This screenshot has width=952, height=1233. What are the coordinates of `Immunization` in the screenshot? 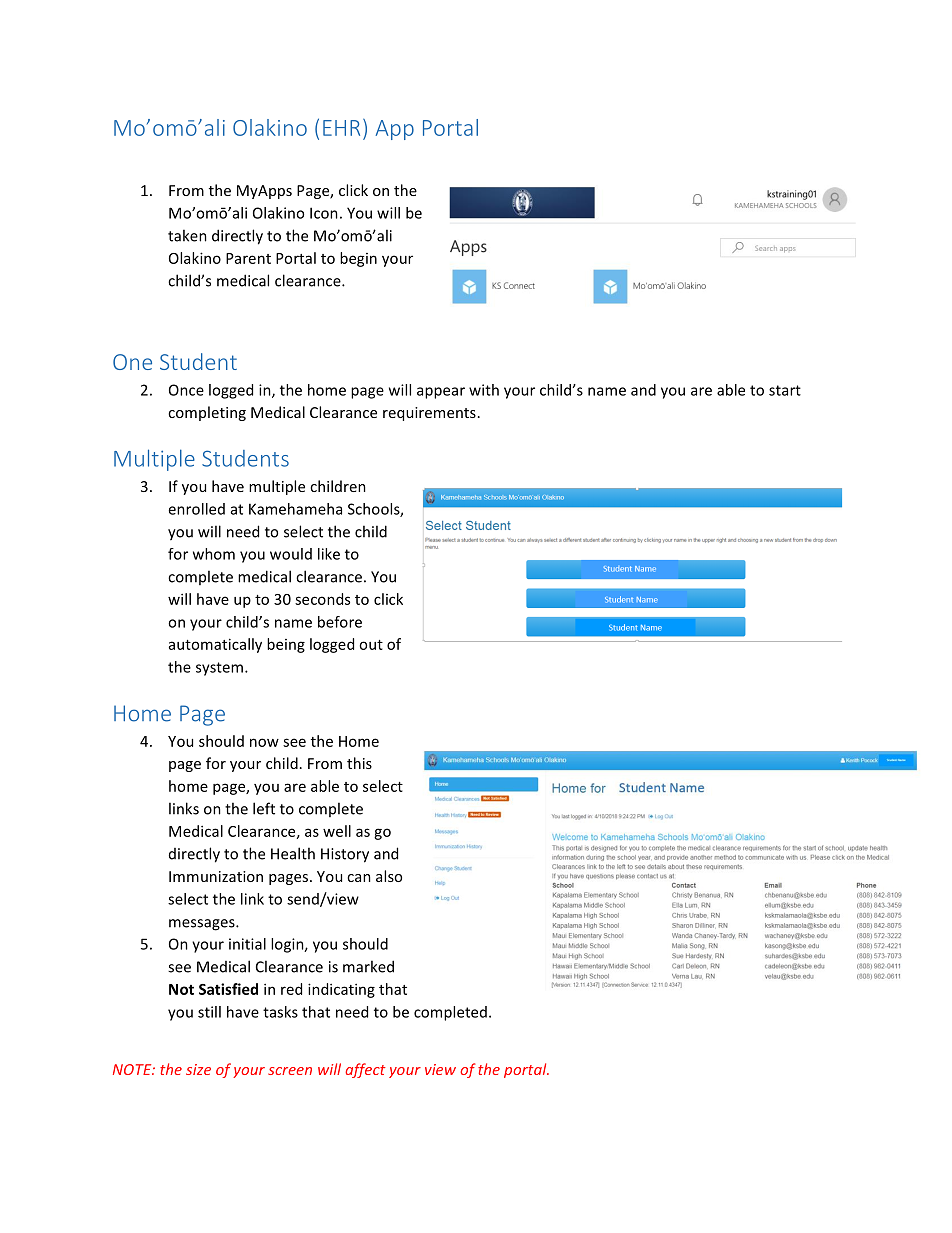 It's located at (216, 876).
